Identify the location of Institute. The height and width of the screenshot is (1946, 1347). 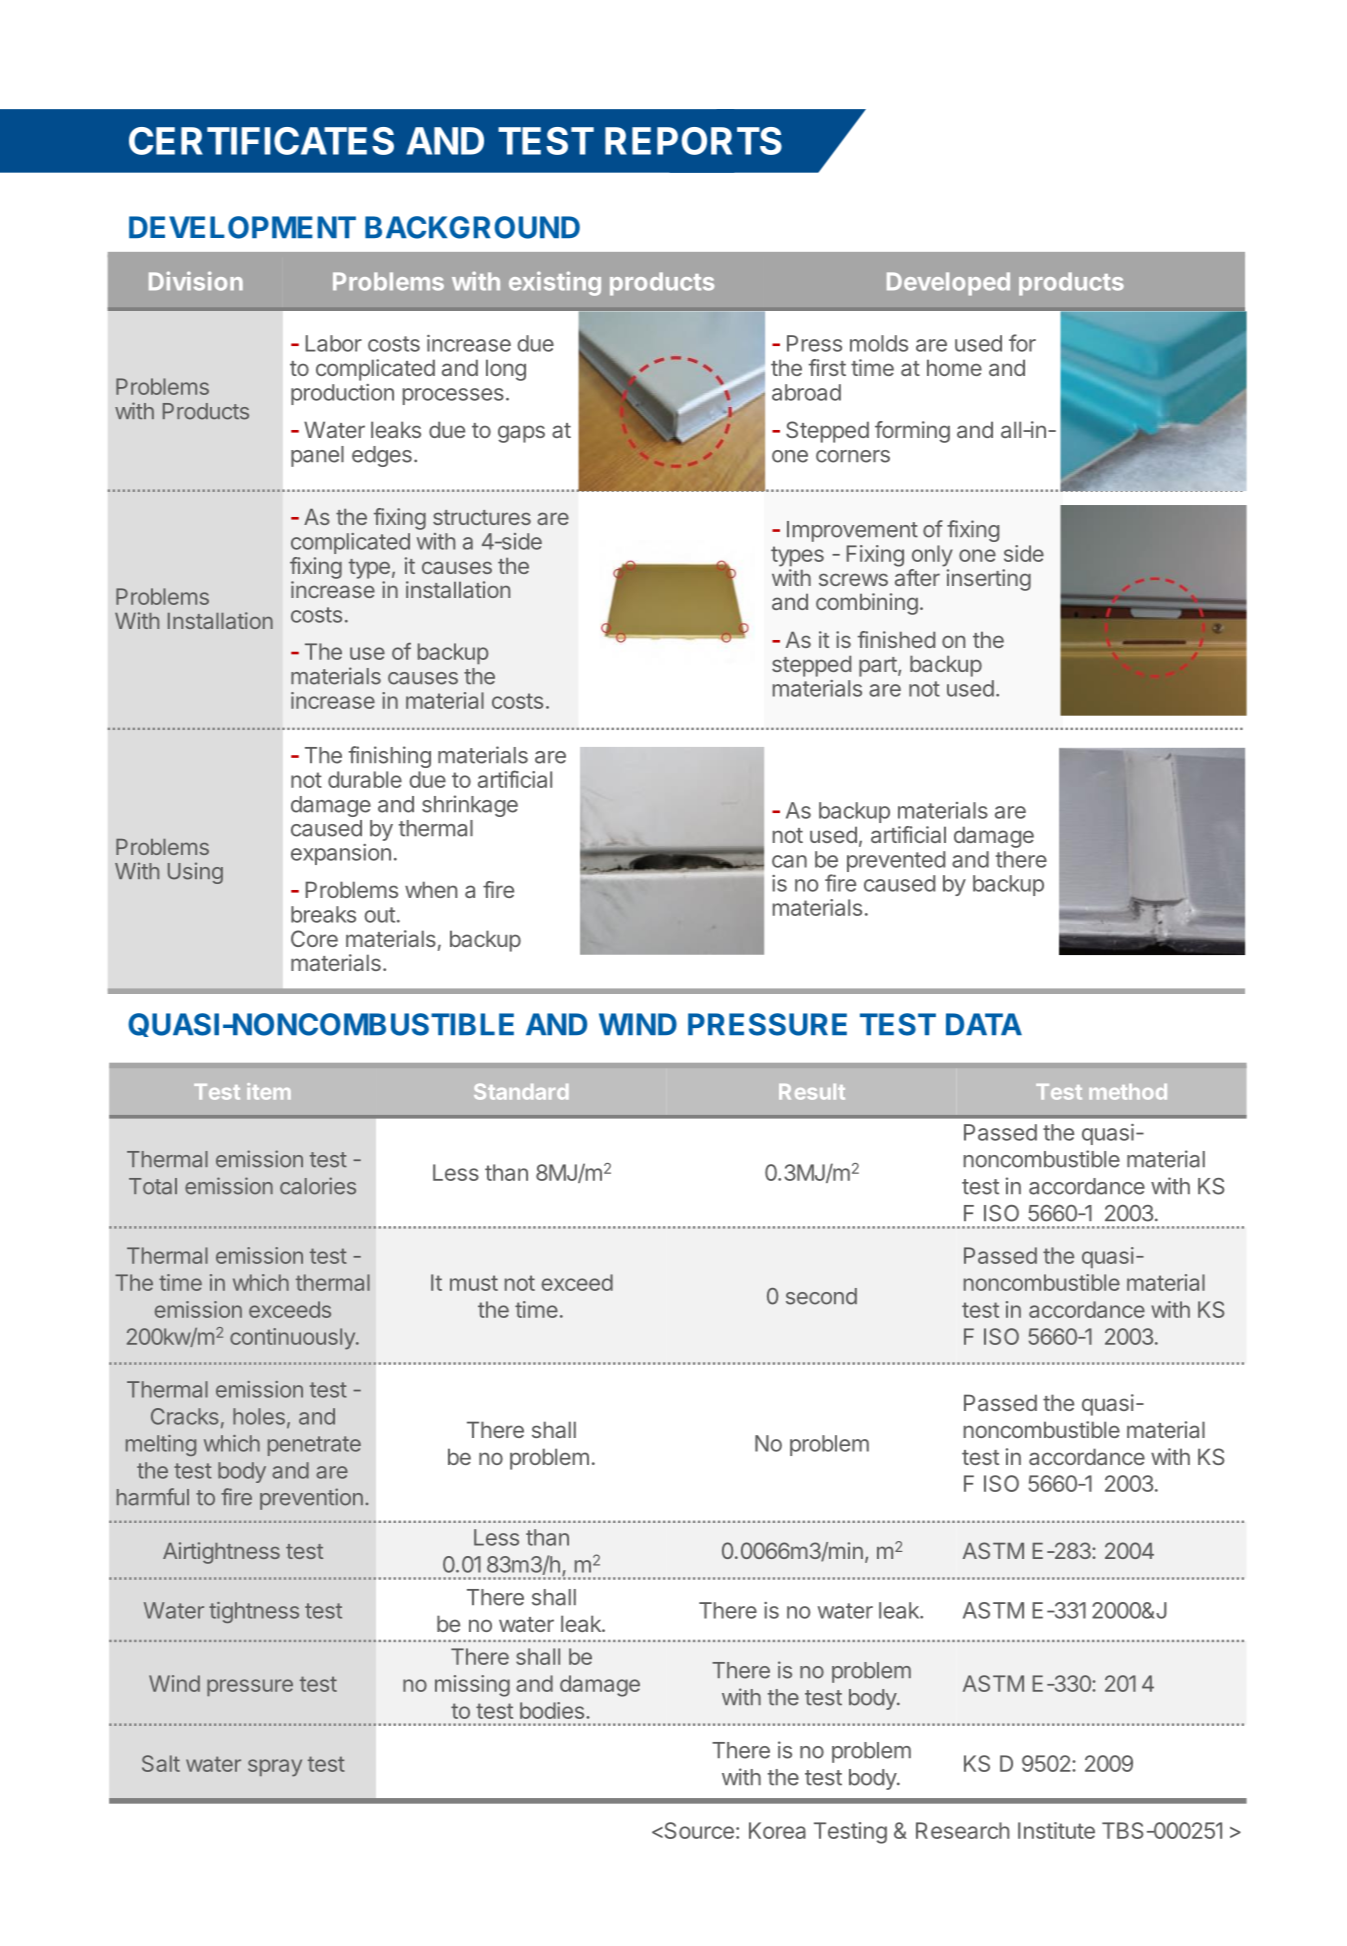
(1056, 1830).
